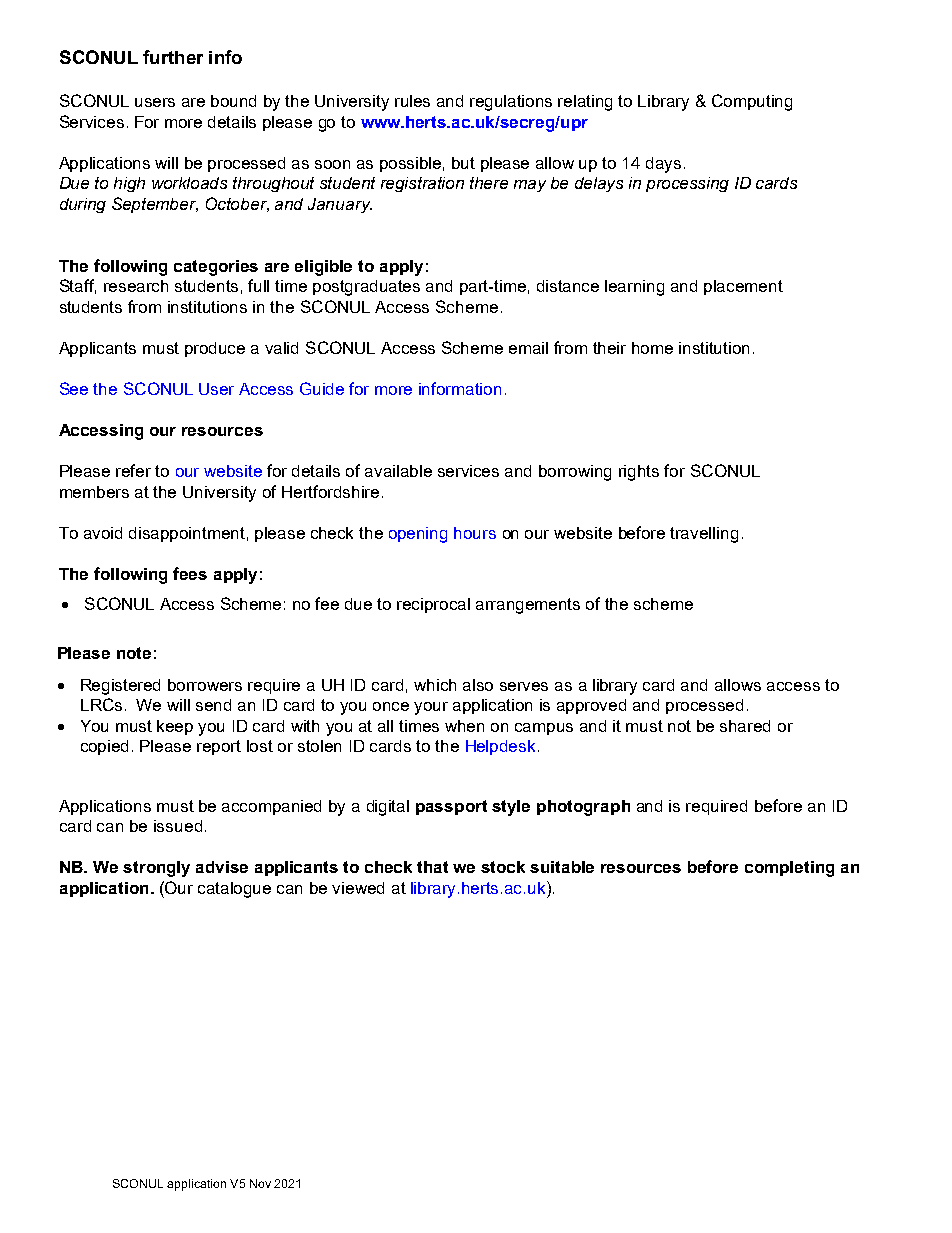 This screenshot has height=1233, width=952. What do you see at coordinates (134, 653) in the screenshot?
I see `note` at bounding box center [134, 653].
